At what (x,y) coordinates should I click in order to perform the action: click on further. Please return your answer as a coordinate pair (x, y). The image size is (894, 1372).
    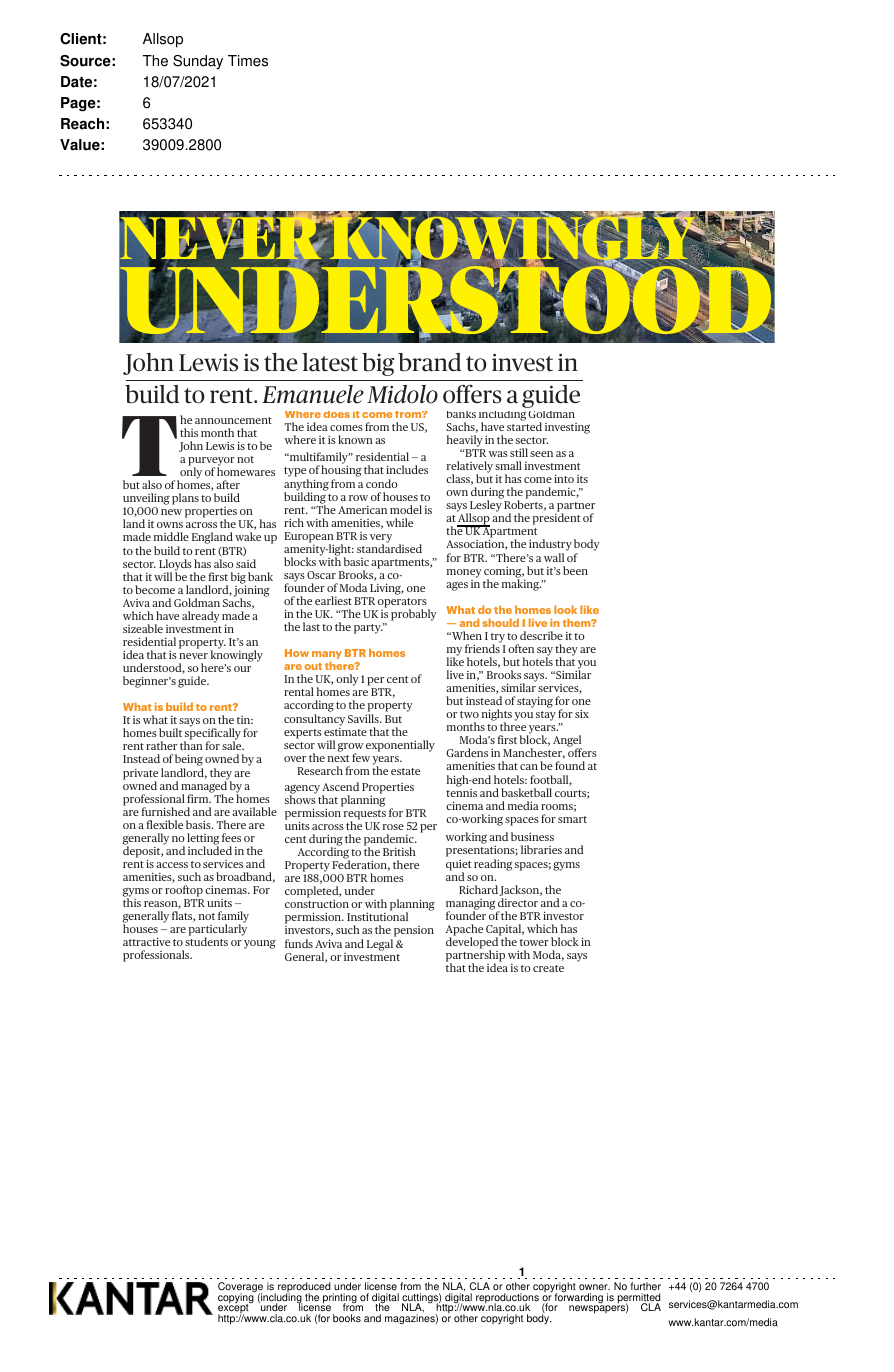
    Looking at the image, I should click on (646, 1288).
